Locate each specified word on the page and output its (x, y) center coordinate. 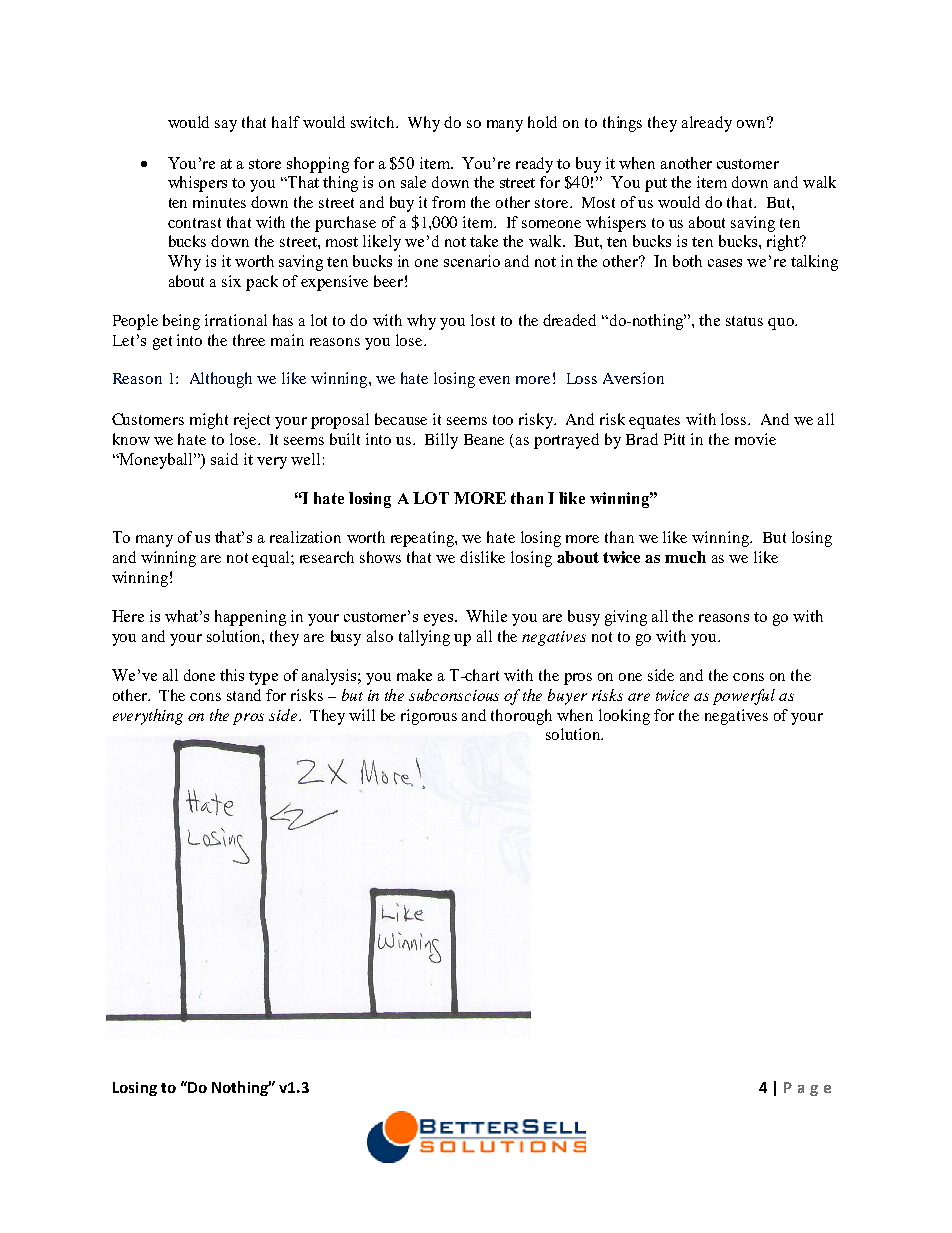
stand (244, 695)
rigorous (429, 717)
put (656, 185)
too (503, 420)
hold (542, 122)
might (209, 421)
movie (755, 439)
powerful (744, 697)
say (226, 126)
